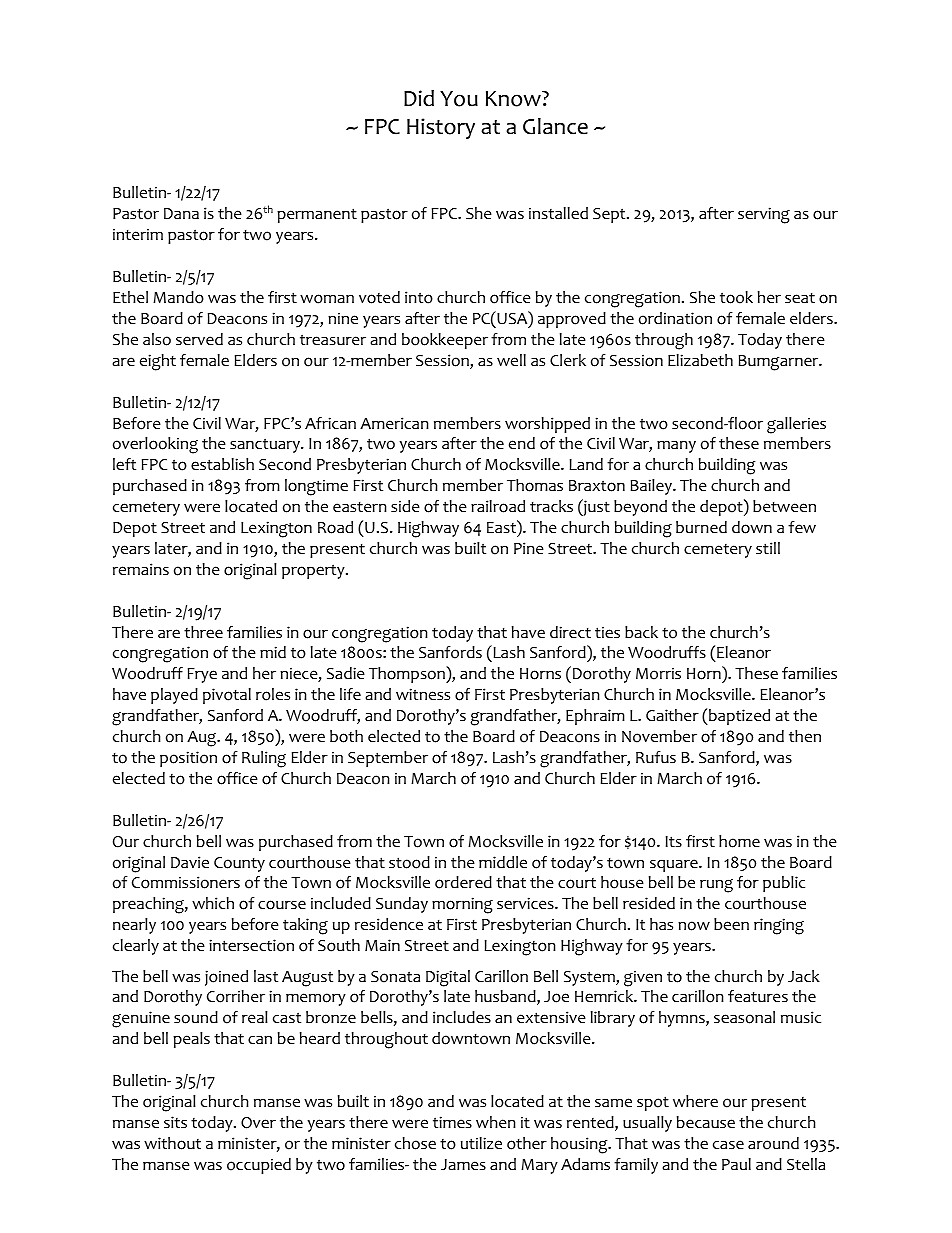  What do you see at coordinates (452, 1122) in the screenshot?
I see `times` at bounding box center [452, 1122].
